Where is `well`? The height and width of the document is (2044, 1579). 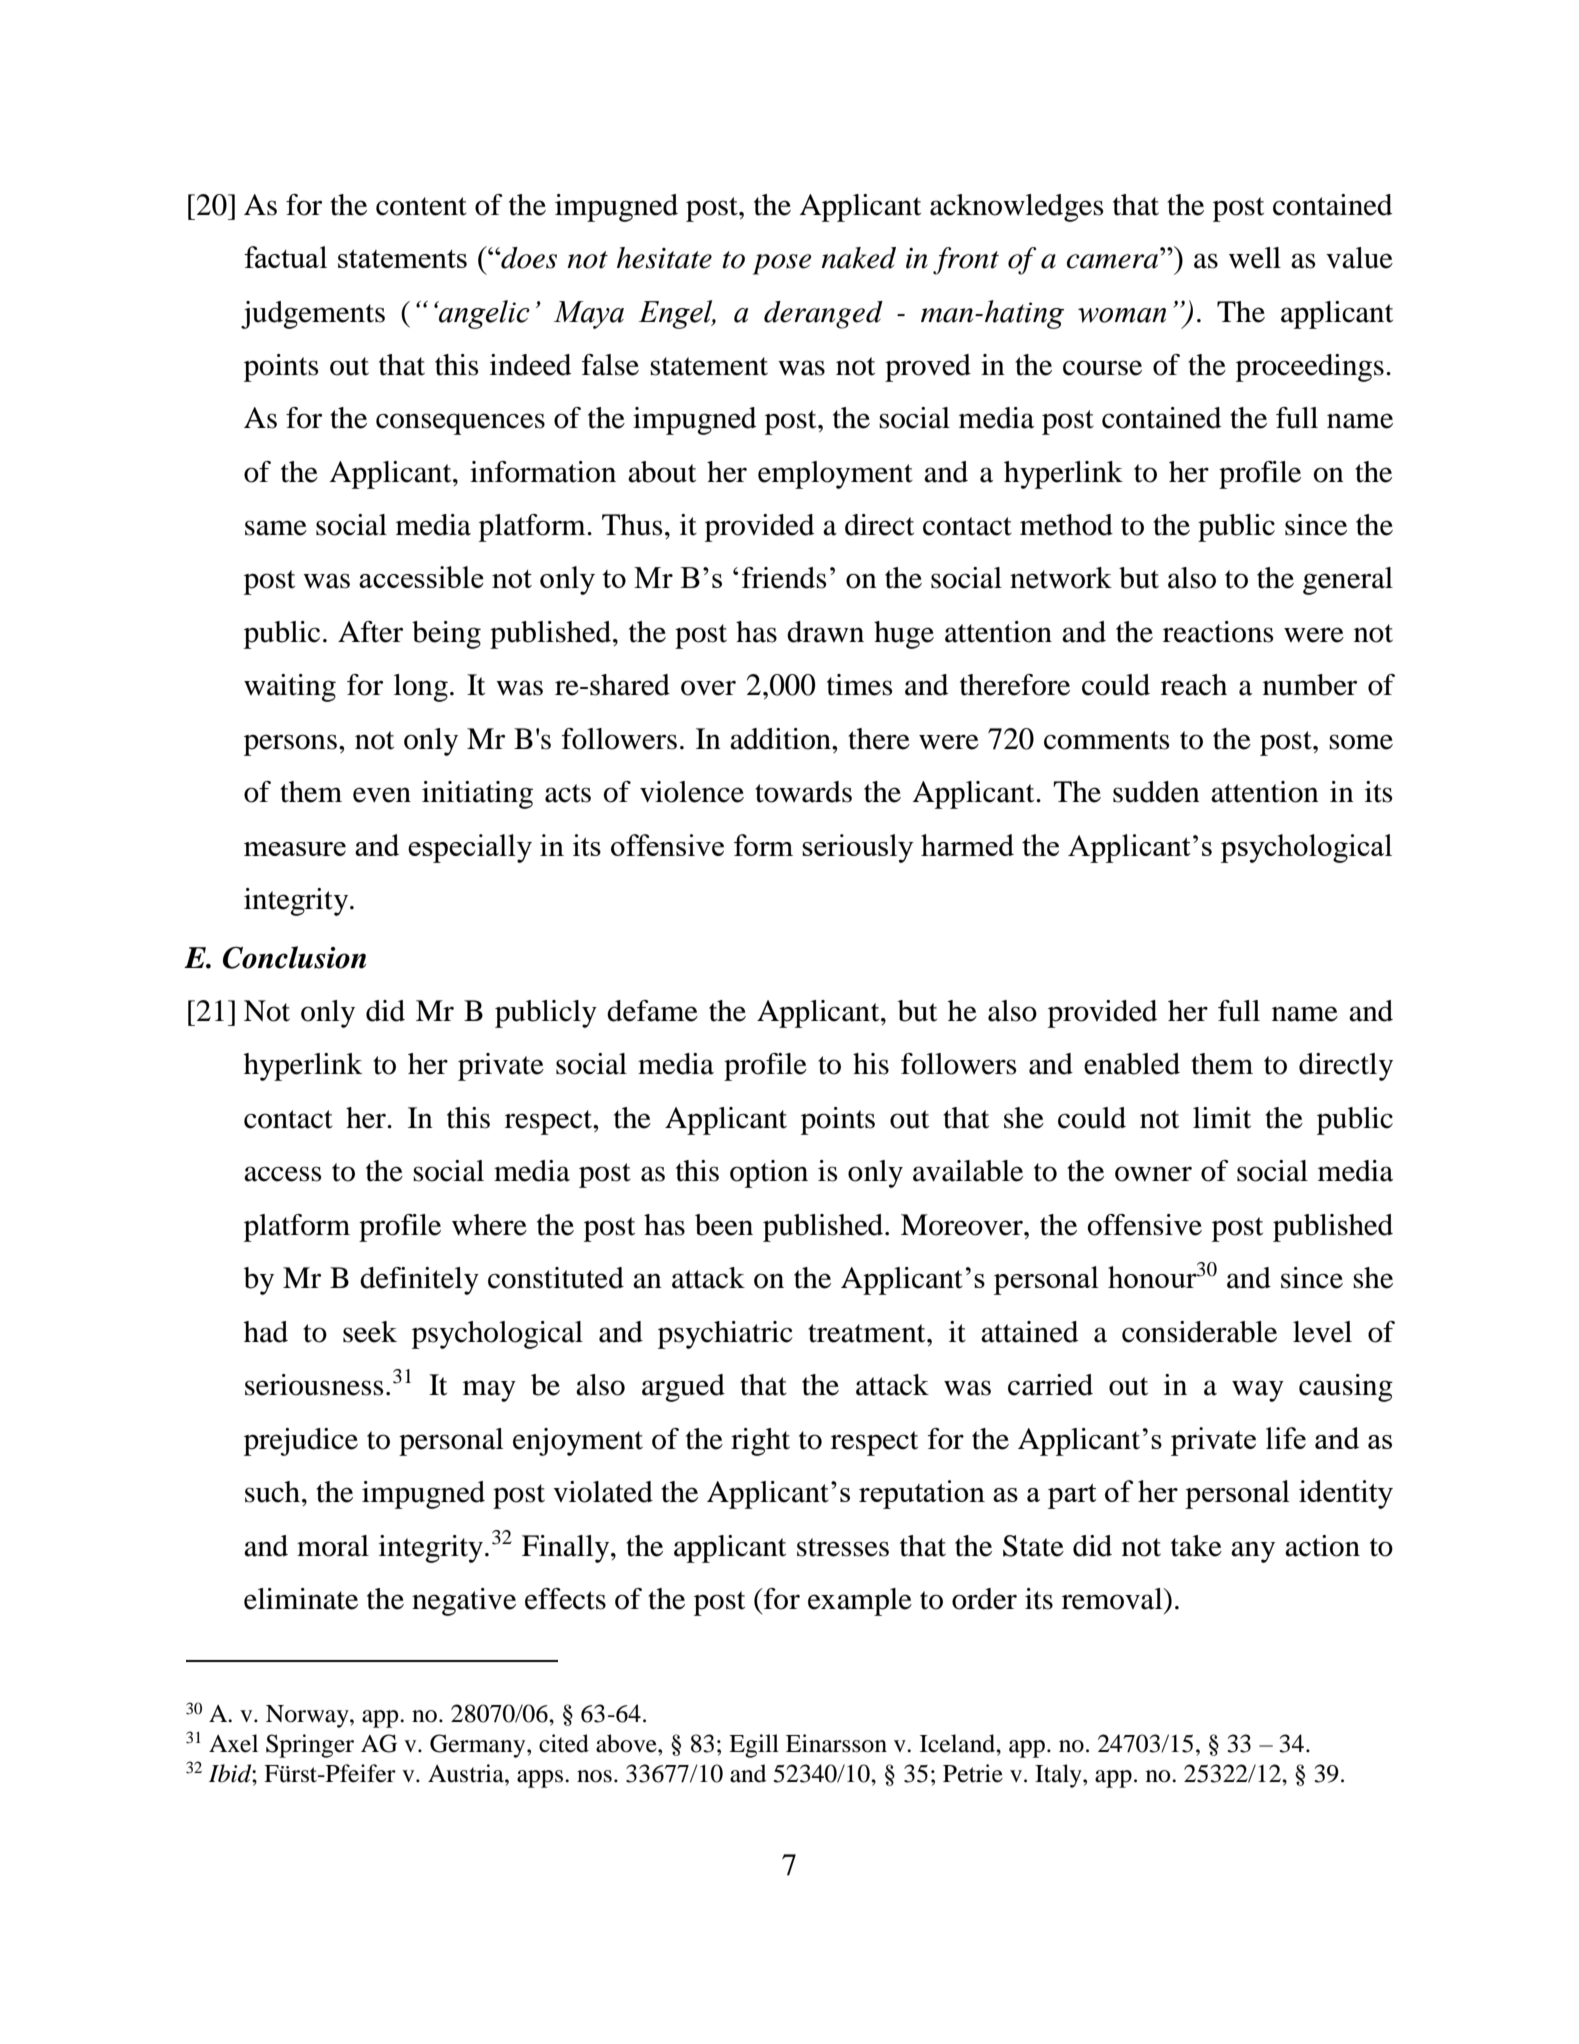 well is located at coordinates (1255, 258).
